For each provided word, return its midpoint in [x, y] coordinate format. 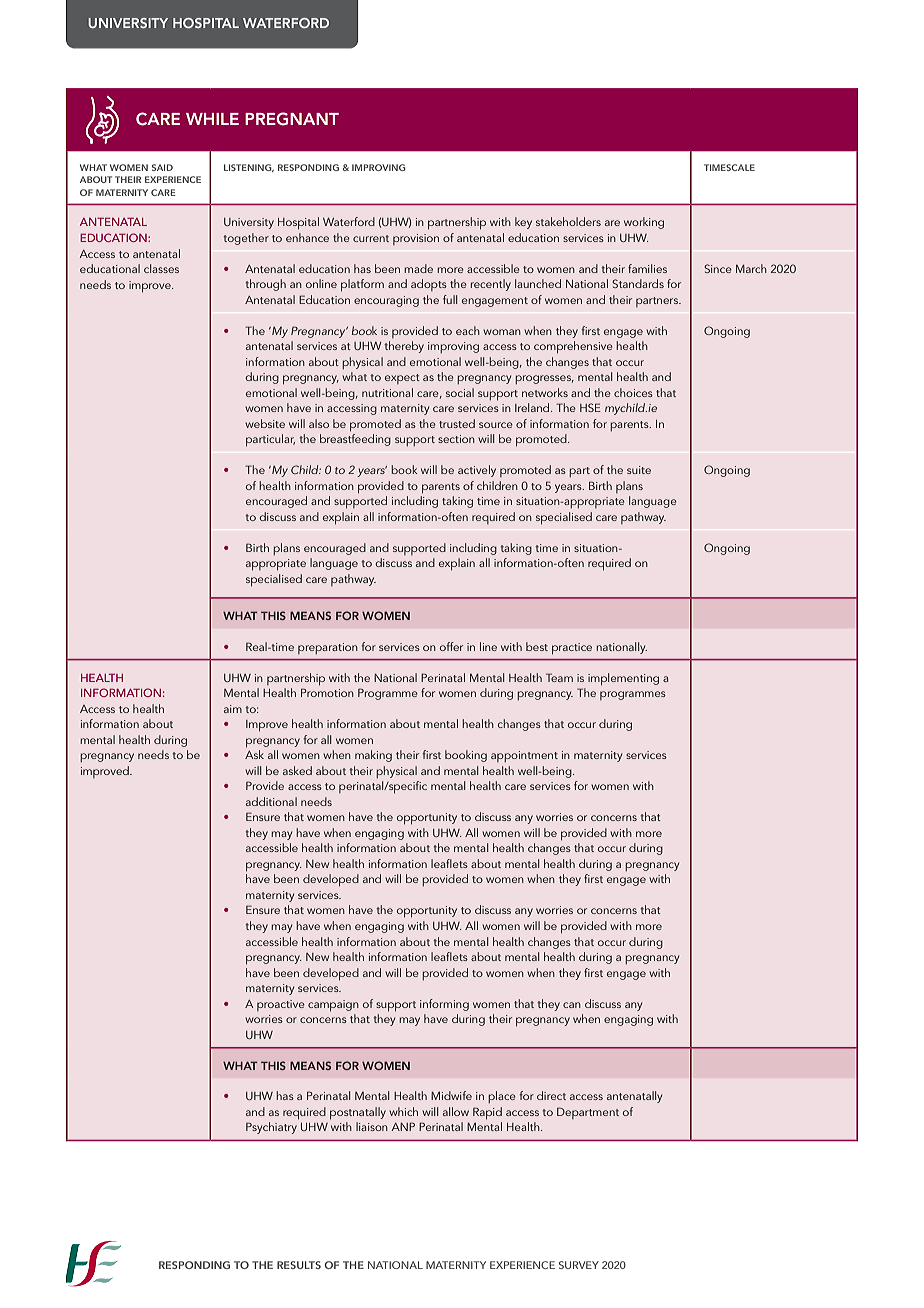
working [644, 223]
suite [639, 470]
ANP [403, 1126]
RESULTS [299, 1265]
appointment [524, 756]
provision [416, 239]
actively [477, 471]
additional [271, 801]
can [572, 1005]
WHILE [212, 119]
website [265, 423]
